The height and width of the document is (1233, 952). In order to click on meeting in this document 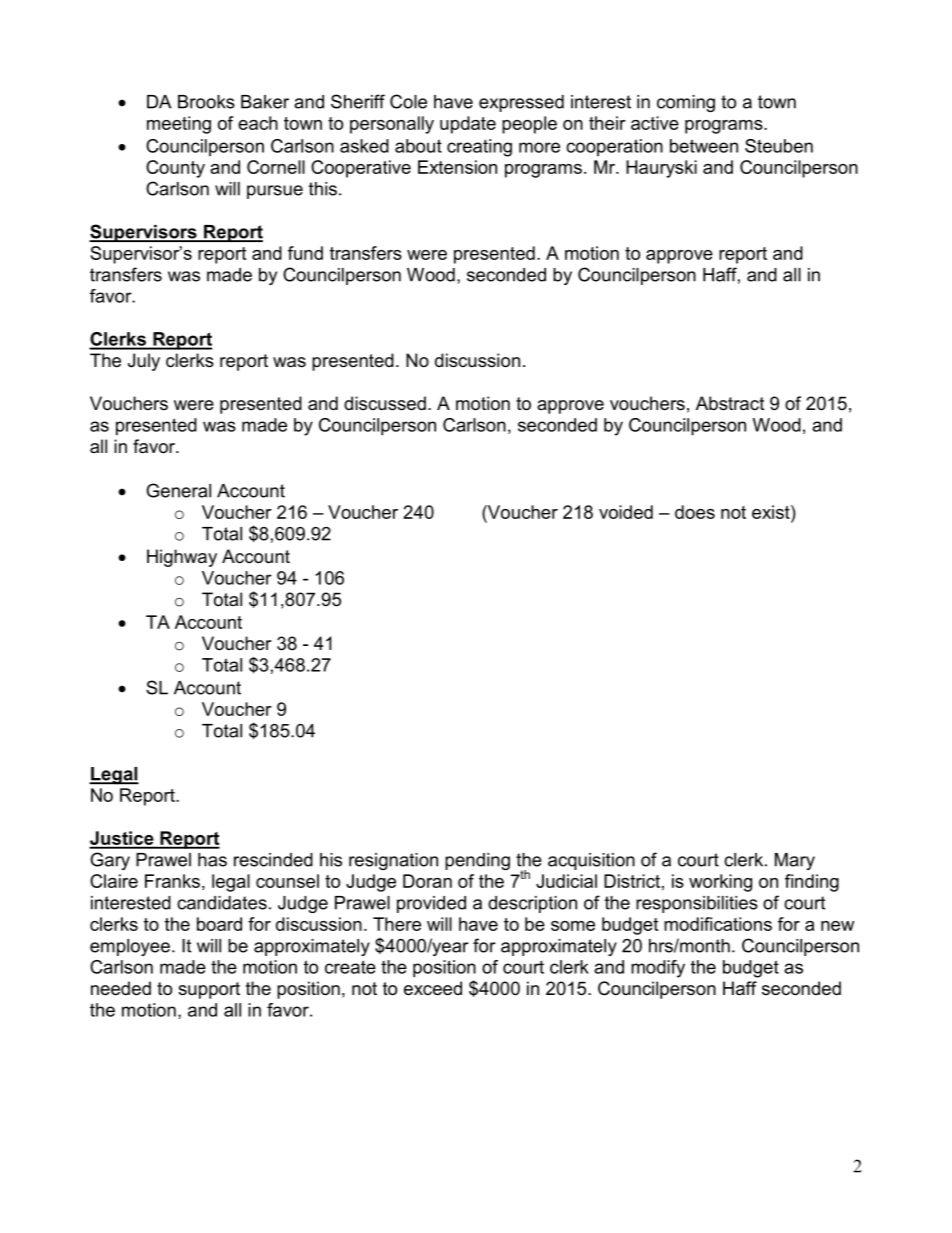, I will do `click(179, 125)`.
